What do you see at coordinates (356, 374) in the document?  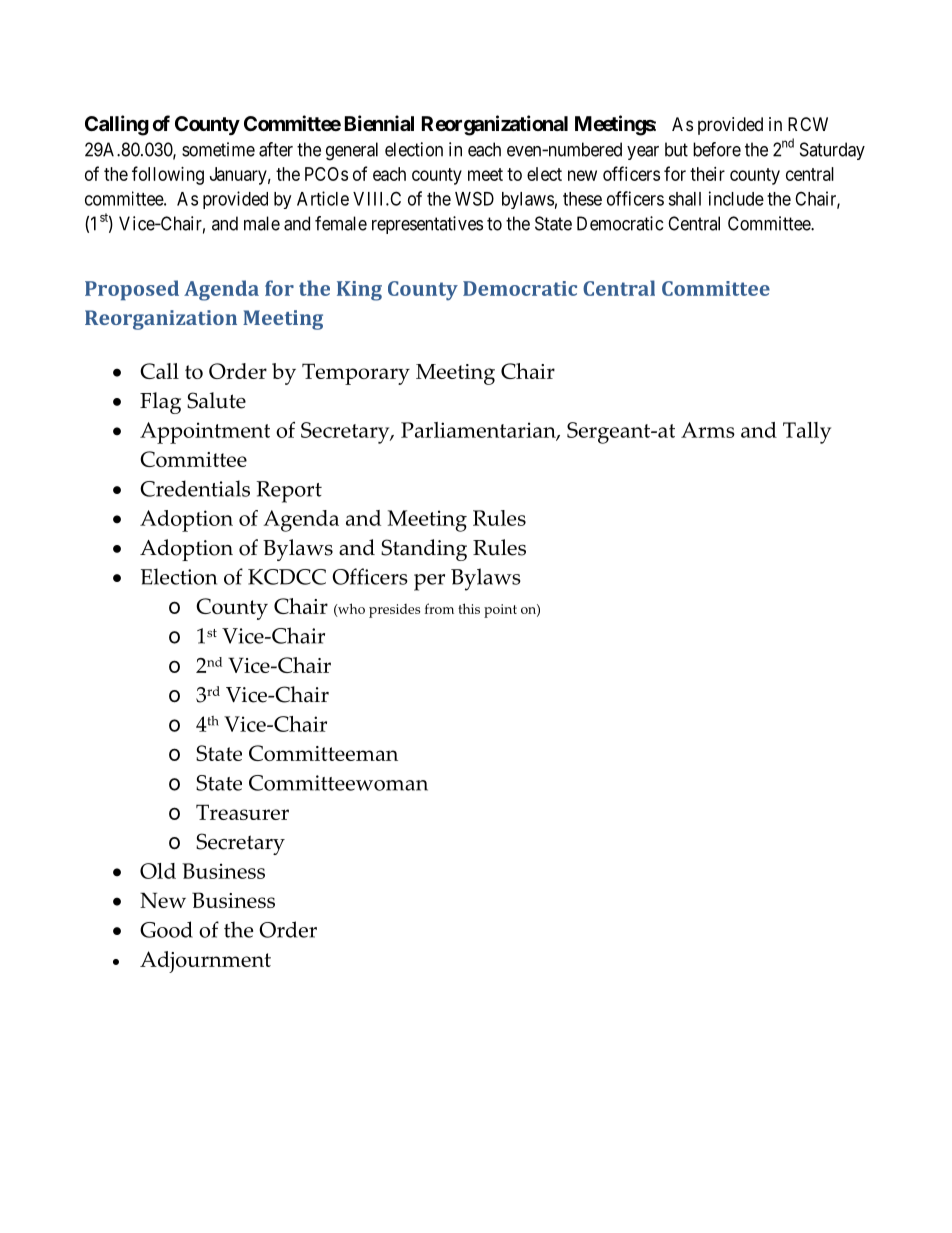 I see `Temporary` at bounding box center [356, 374].
